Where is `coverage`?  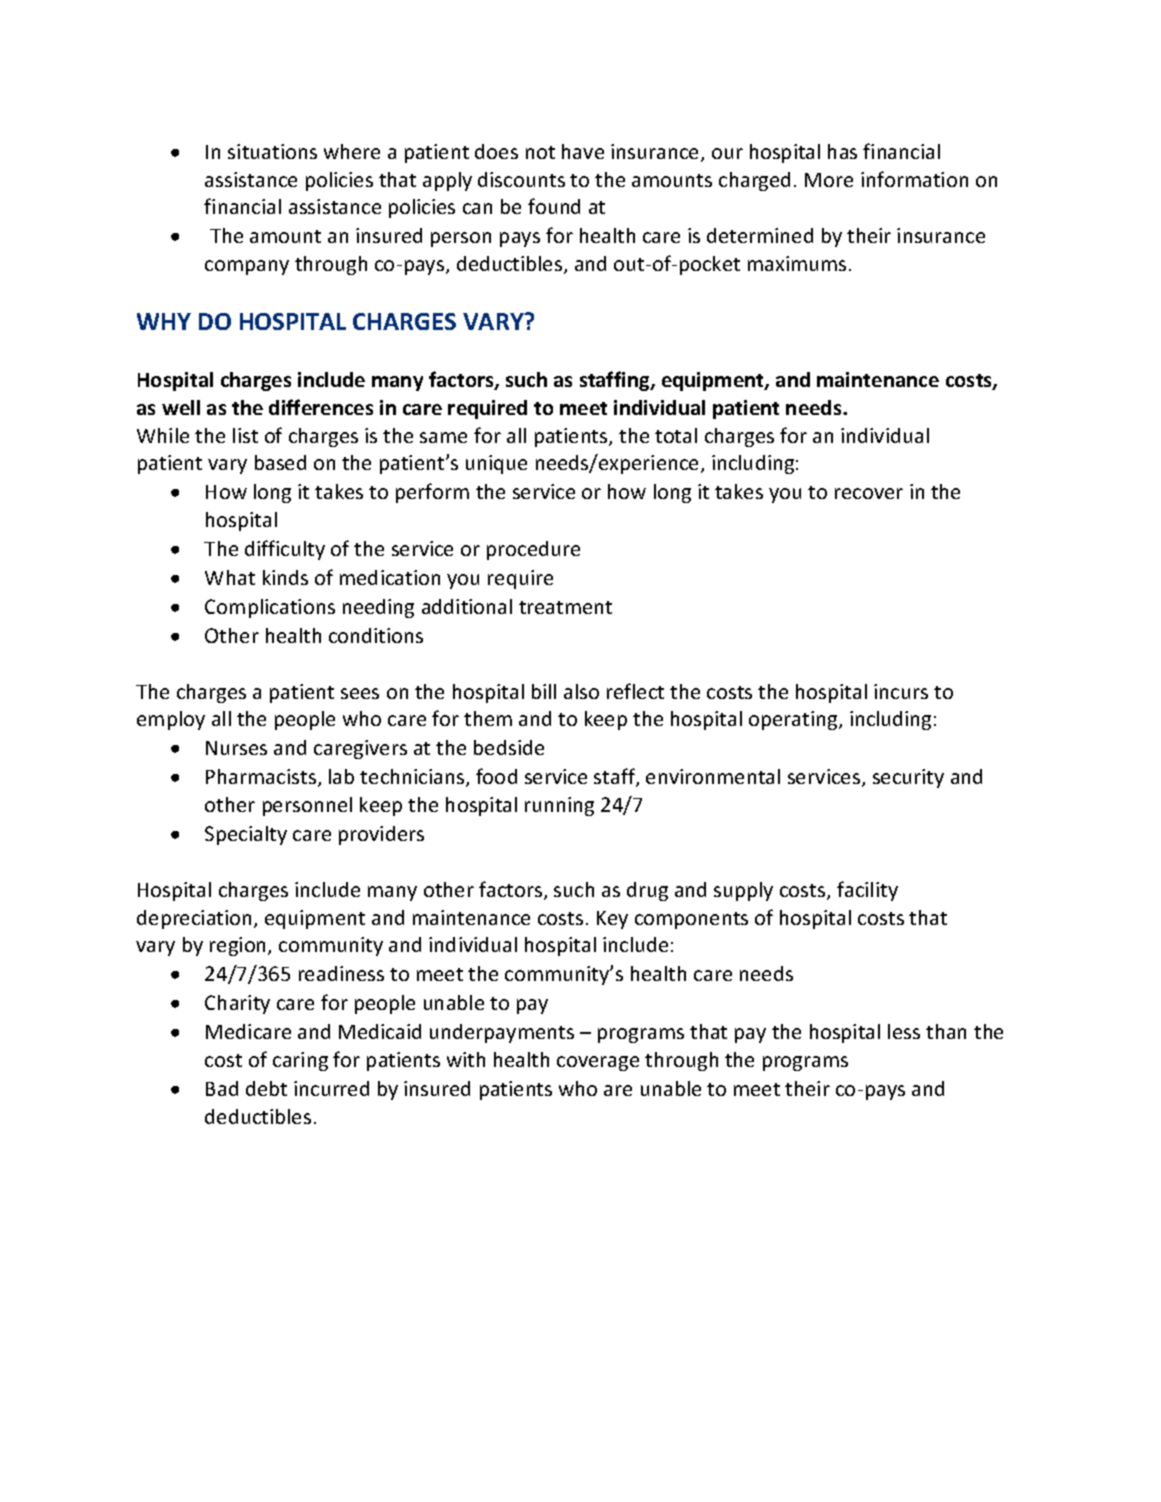
coverage is located at coordinates (598, 1063).
